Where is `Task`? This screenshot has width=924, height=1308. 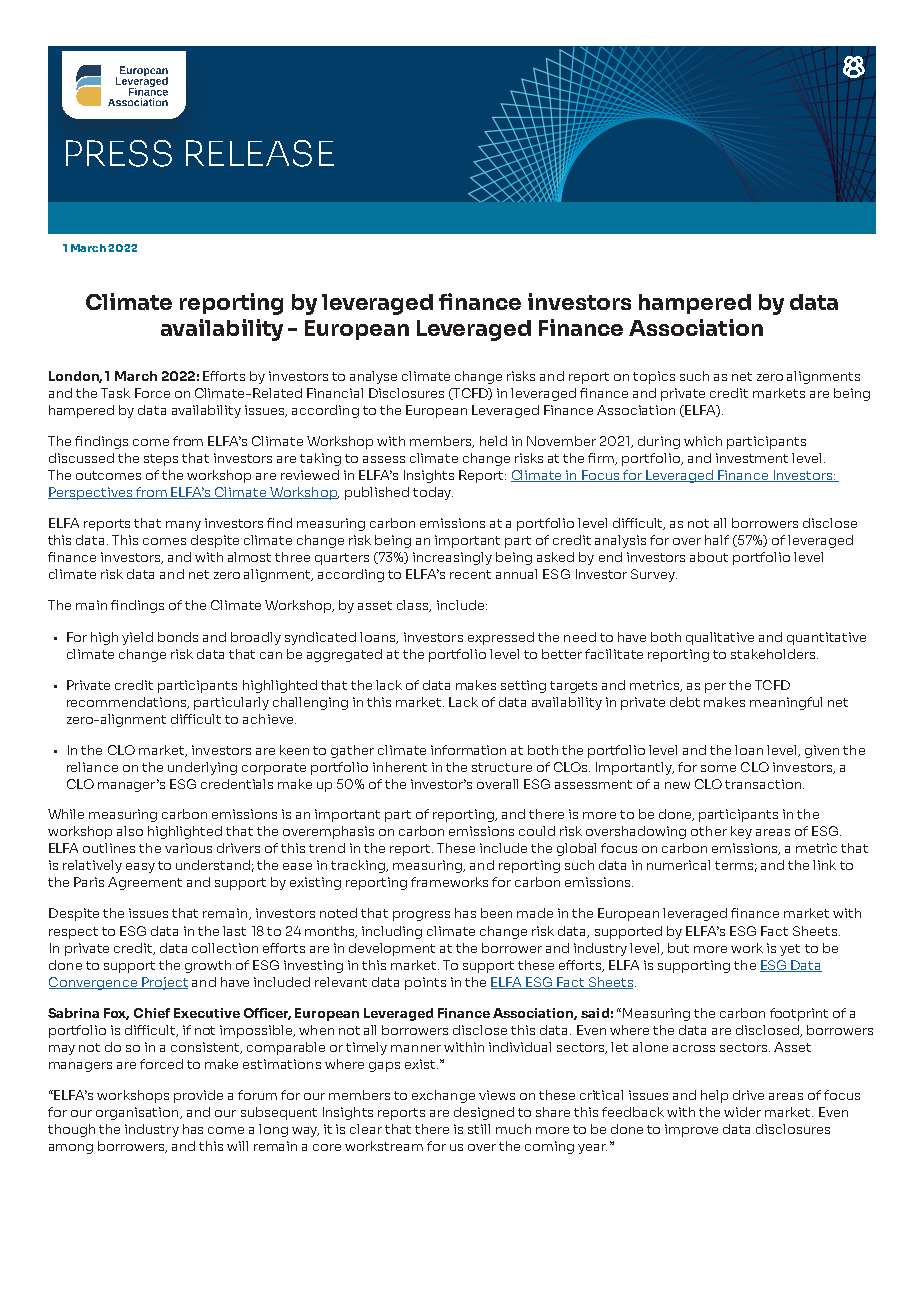 Task is located at coordinates (115, 393).
